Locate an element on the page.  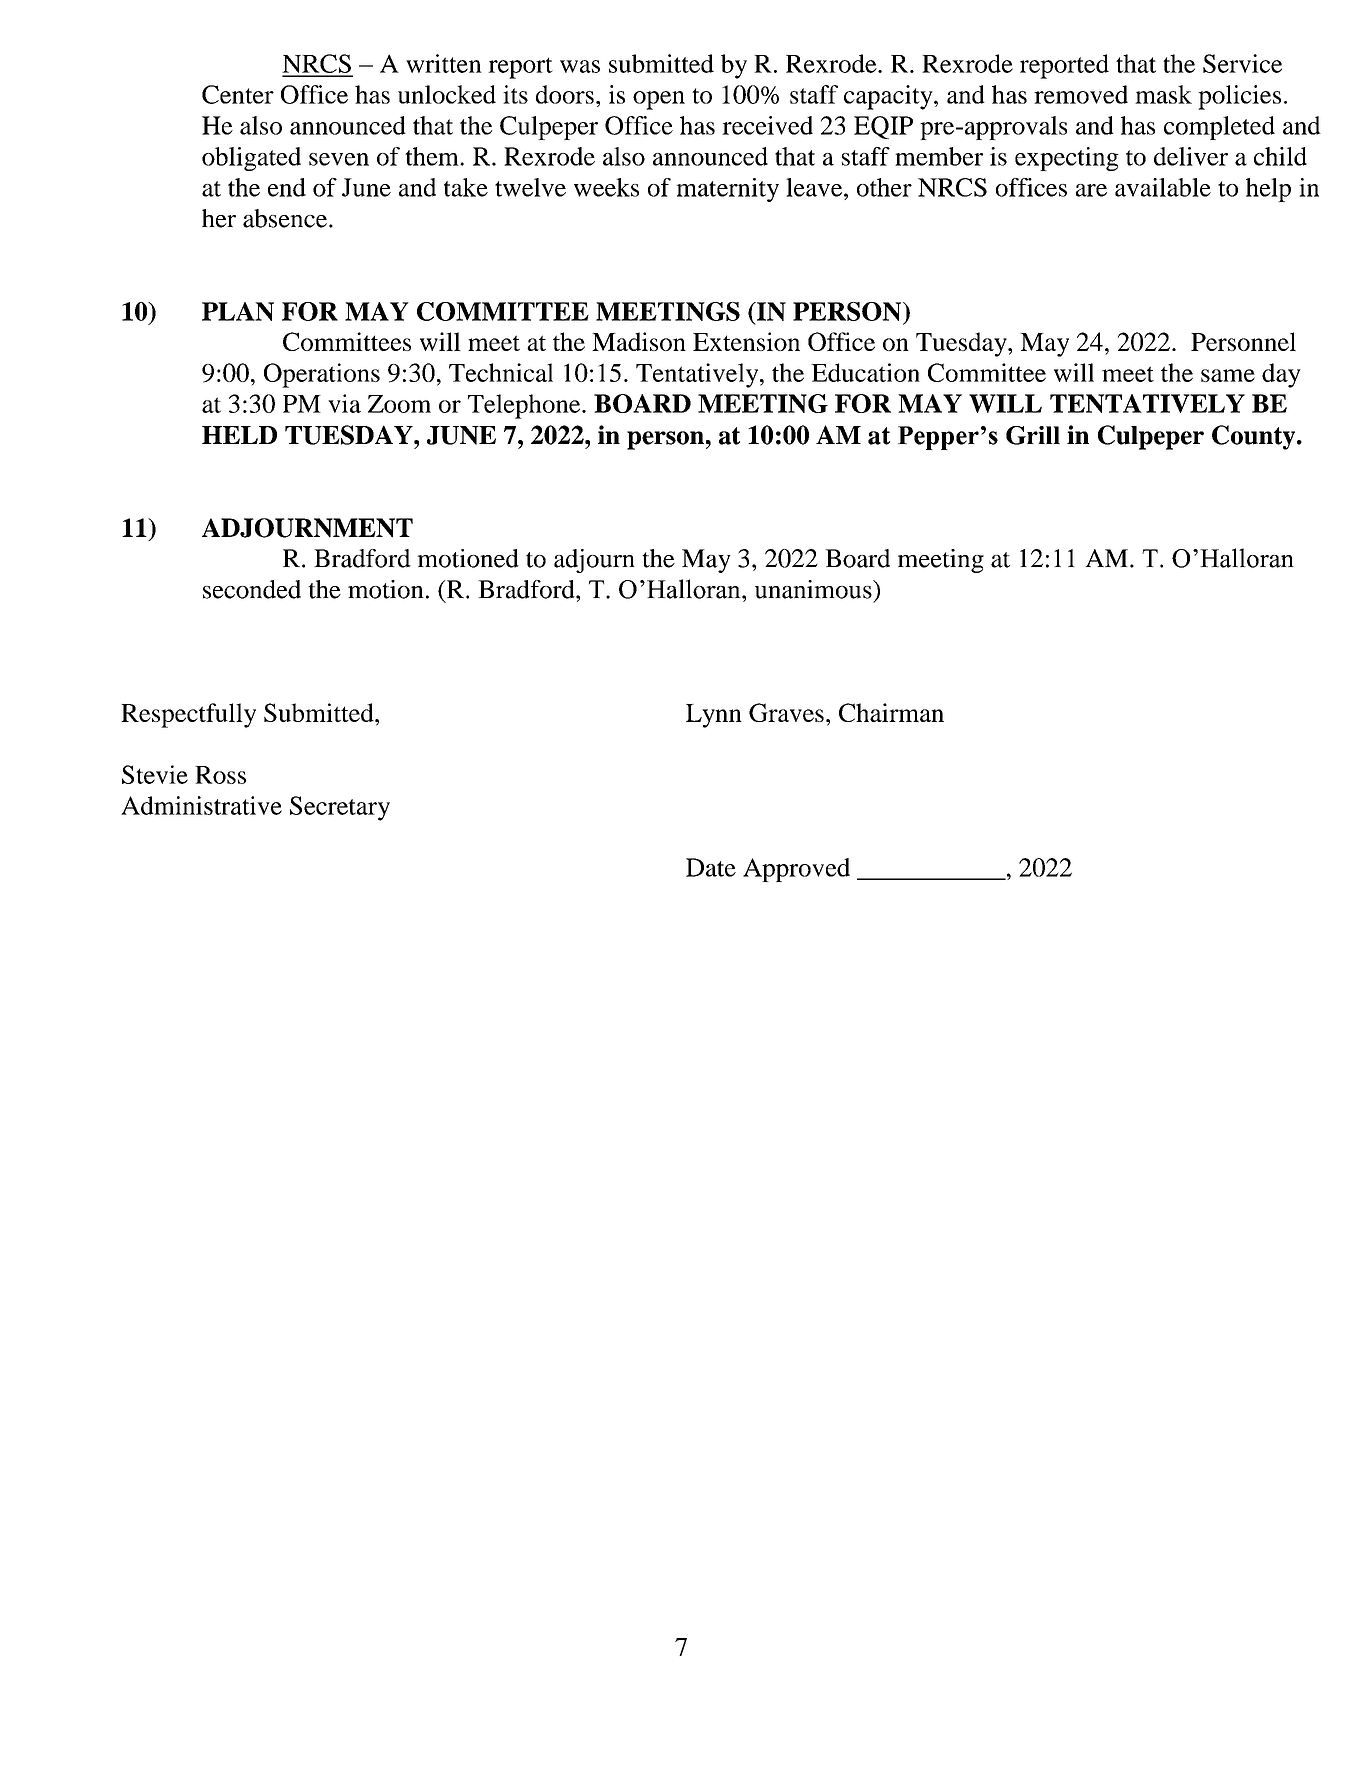
Telephone is located at coordinates (525, 406).
